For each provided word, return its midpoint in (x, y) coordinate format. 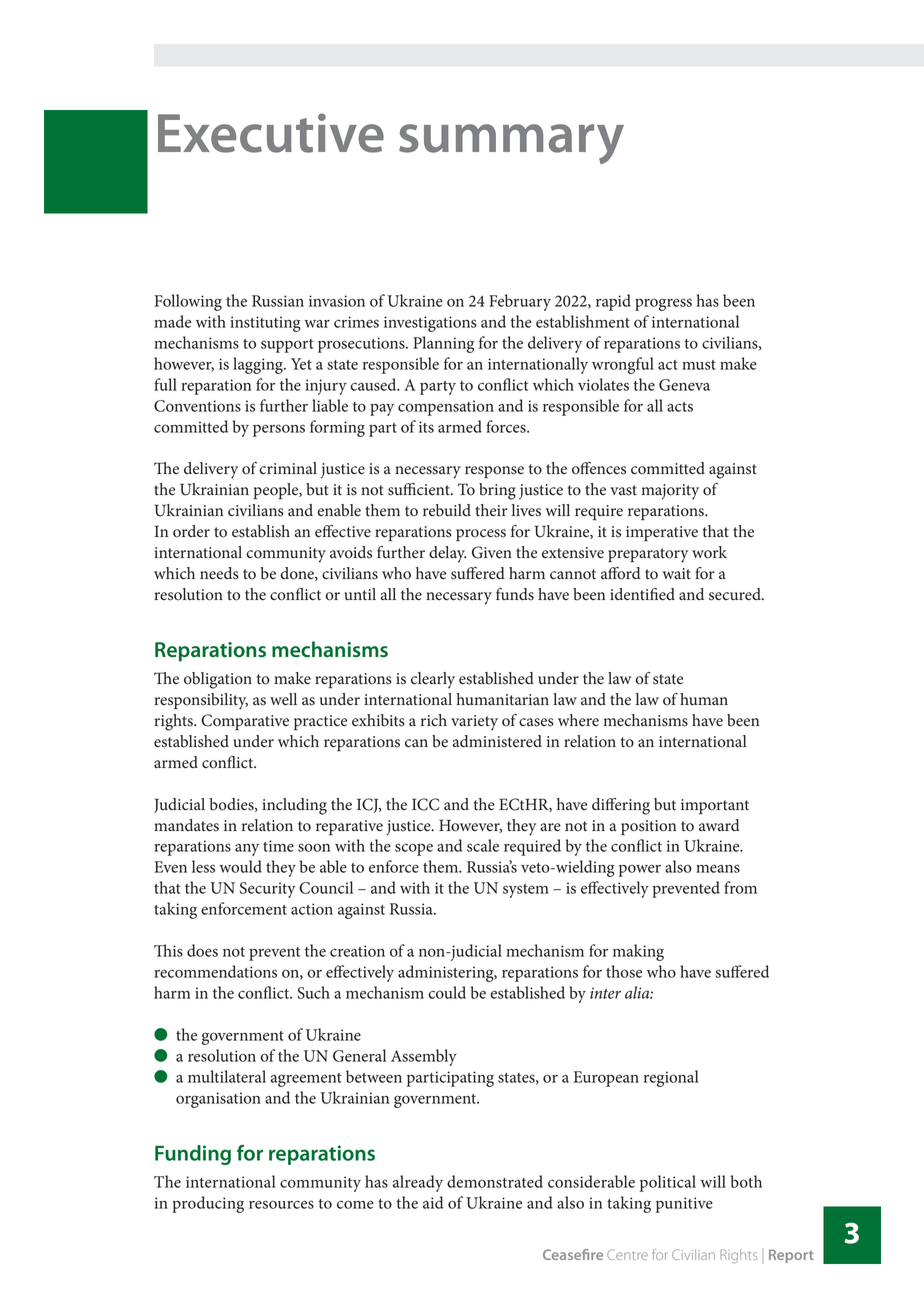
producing (208, 1204)
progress (663, 304)
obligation (218, 680)
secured (736, 594)
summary (511, 144)
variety (474, 723)
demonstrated (495, 1181)
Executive (271, 133)
